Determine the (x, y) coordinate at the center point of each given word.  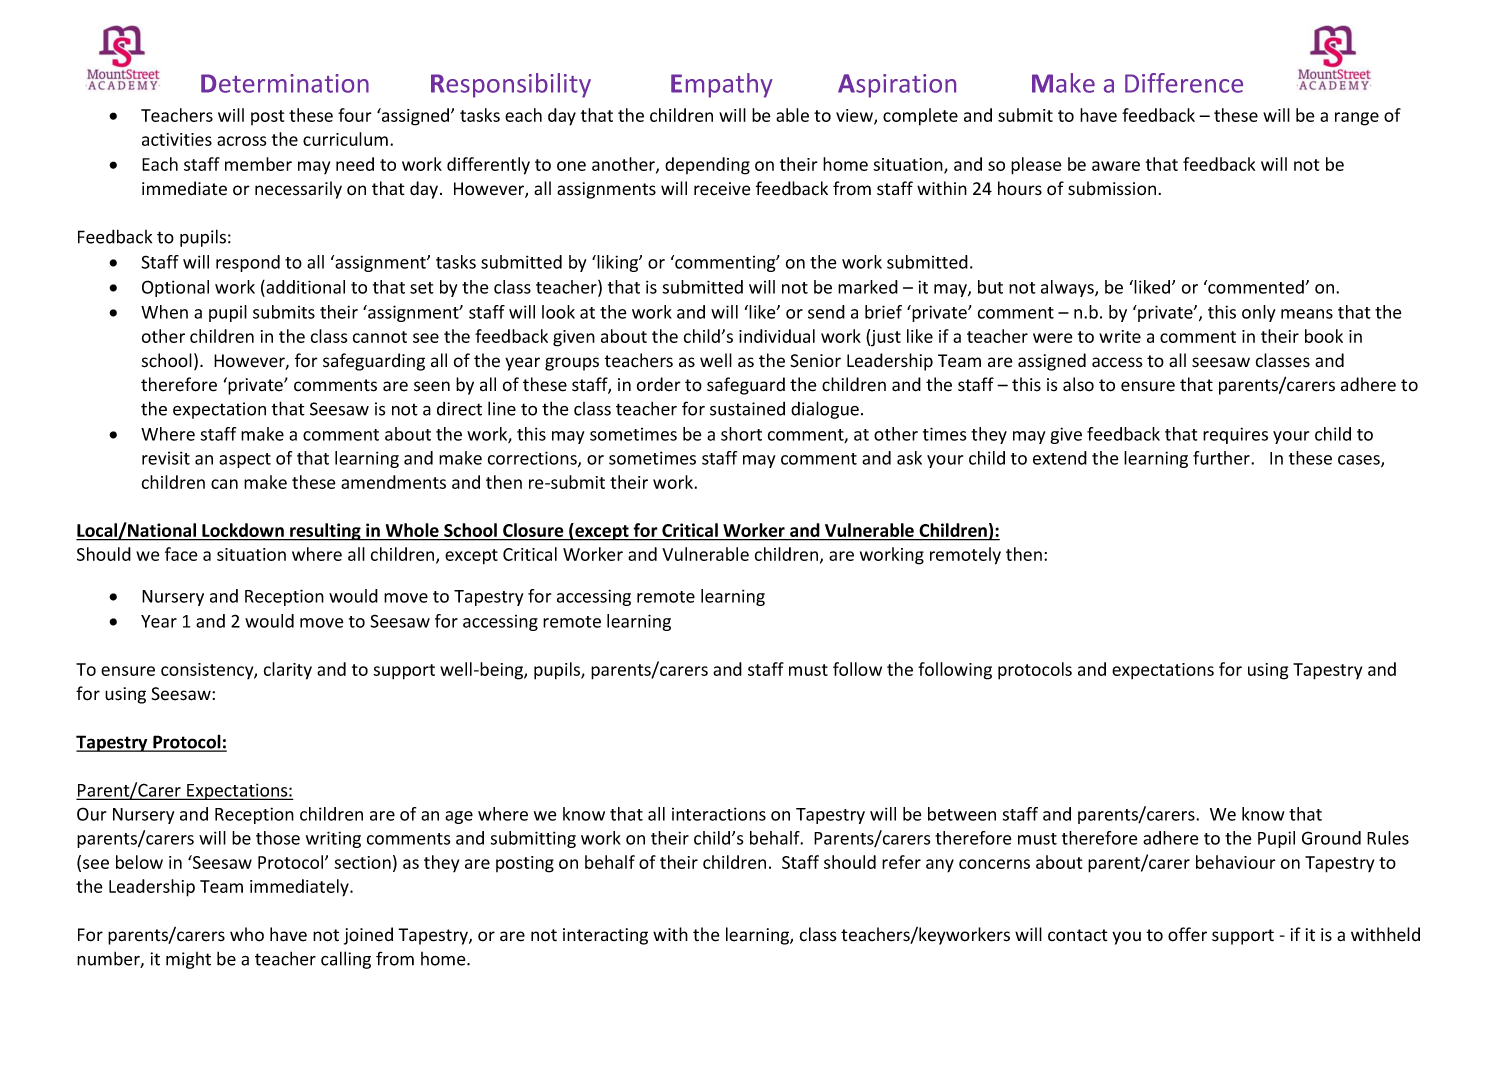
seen (432, 386)
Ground (1331, 838)
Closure (533, 531)
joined (368, 936)
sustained (747, 409)
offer (1187, 934)
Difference (1184, 83)
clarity (288, 671)
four (355, 115)
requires (1235, 435)
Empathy (722, 85)
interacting (605, 936)
